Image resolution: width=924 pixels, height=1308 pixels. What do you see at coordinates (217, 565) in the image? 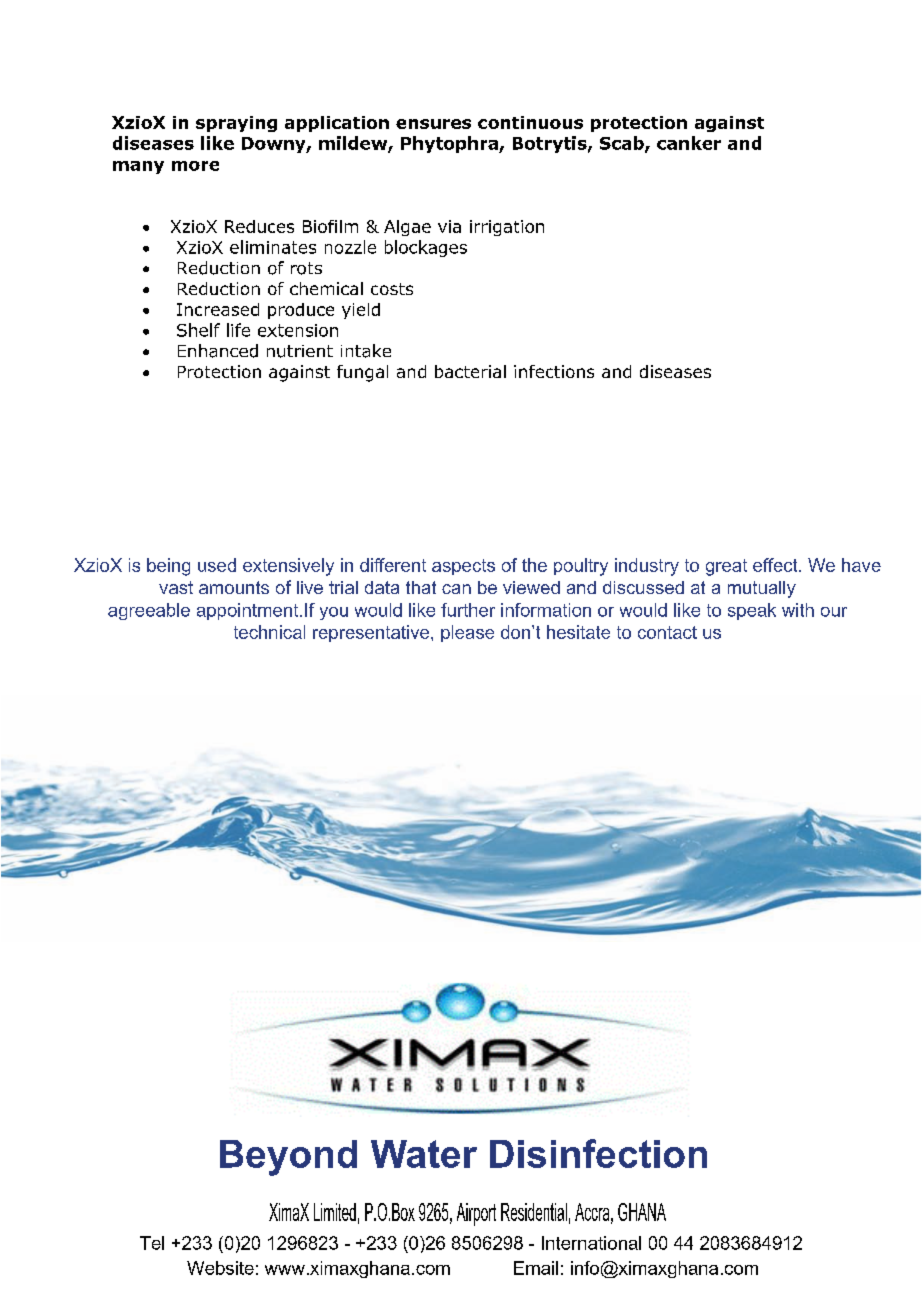
I see `used` at bounding box center [217, 565].
